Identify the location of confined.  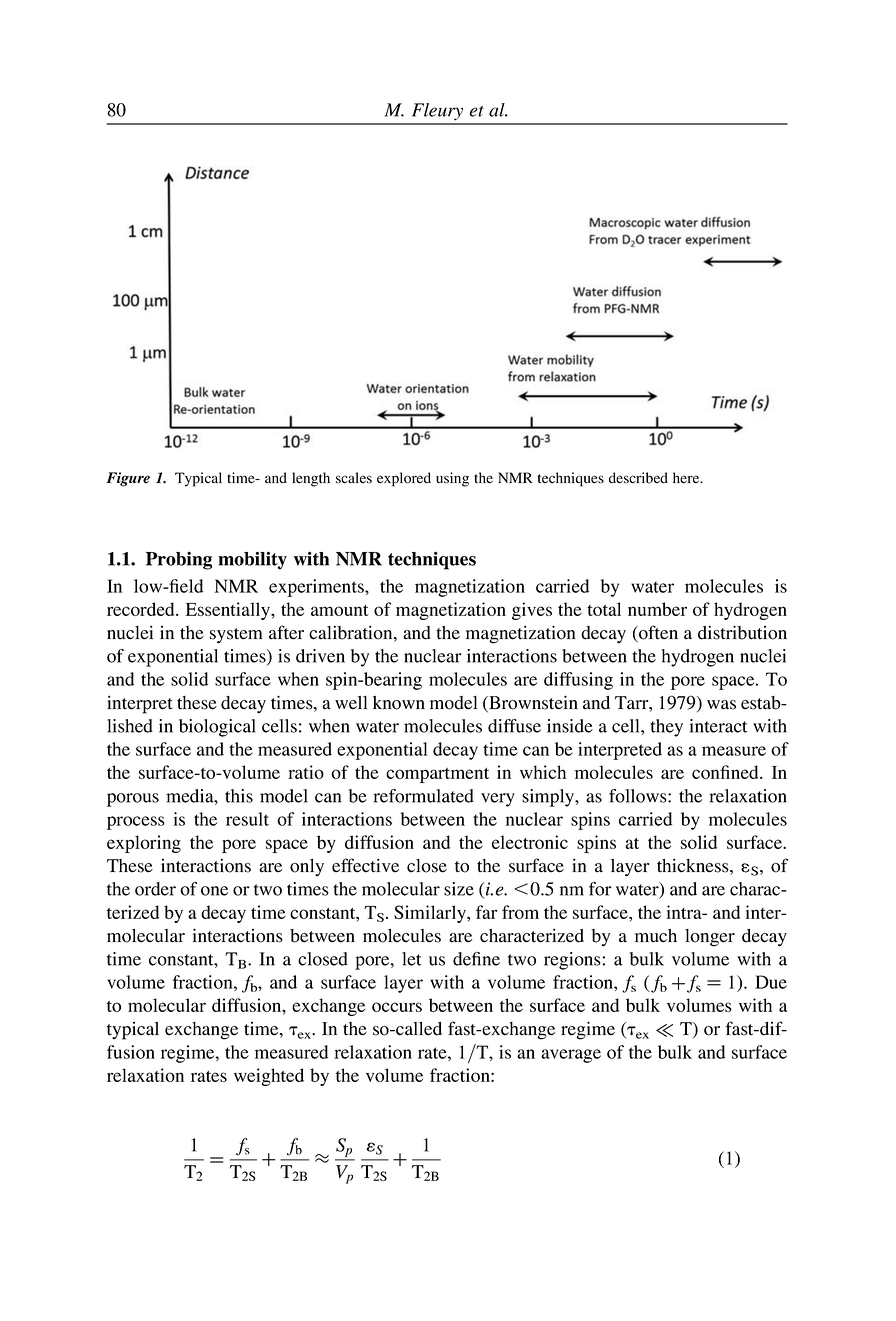
(726, 772).
